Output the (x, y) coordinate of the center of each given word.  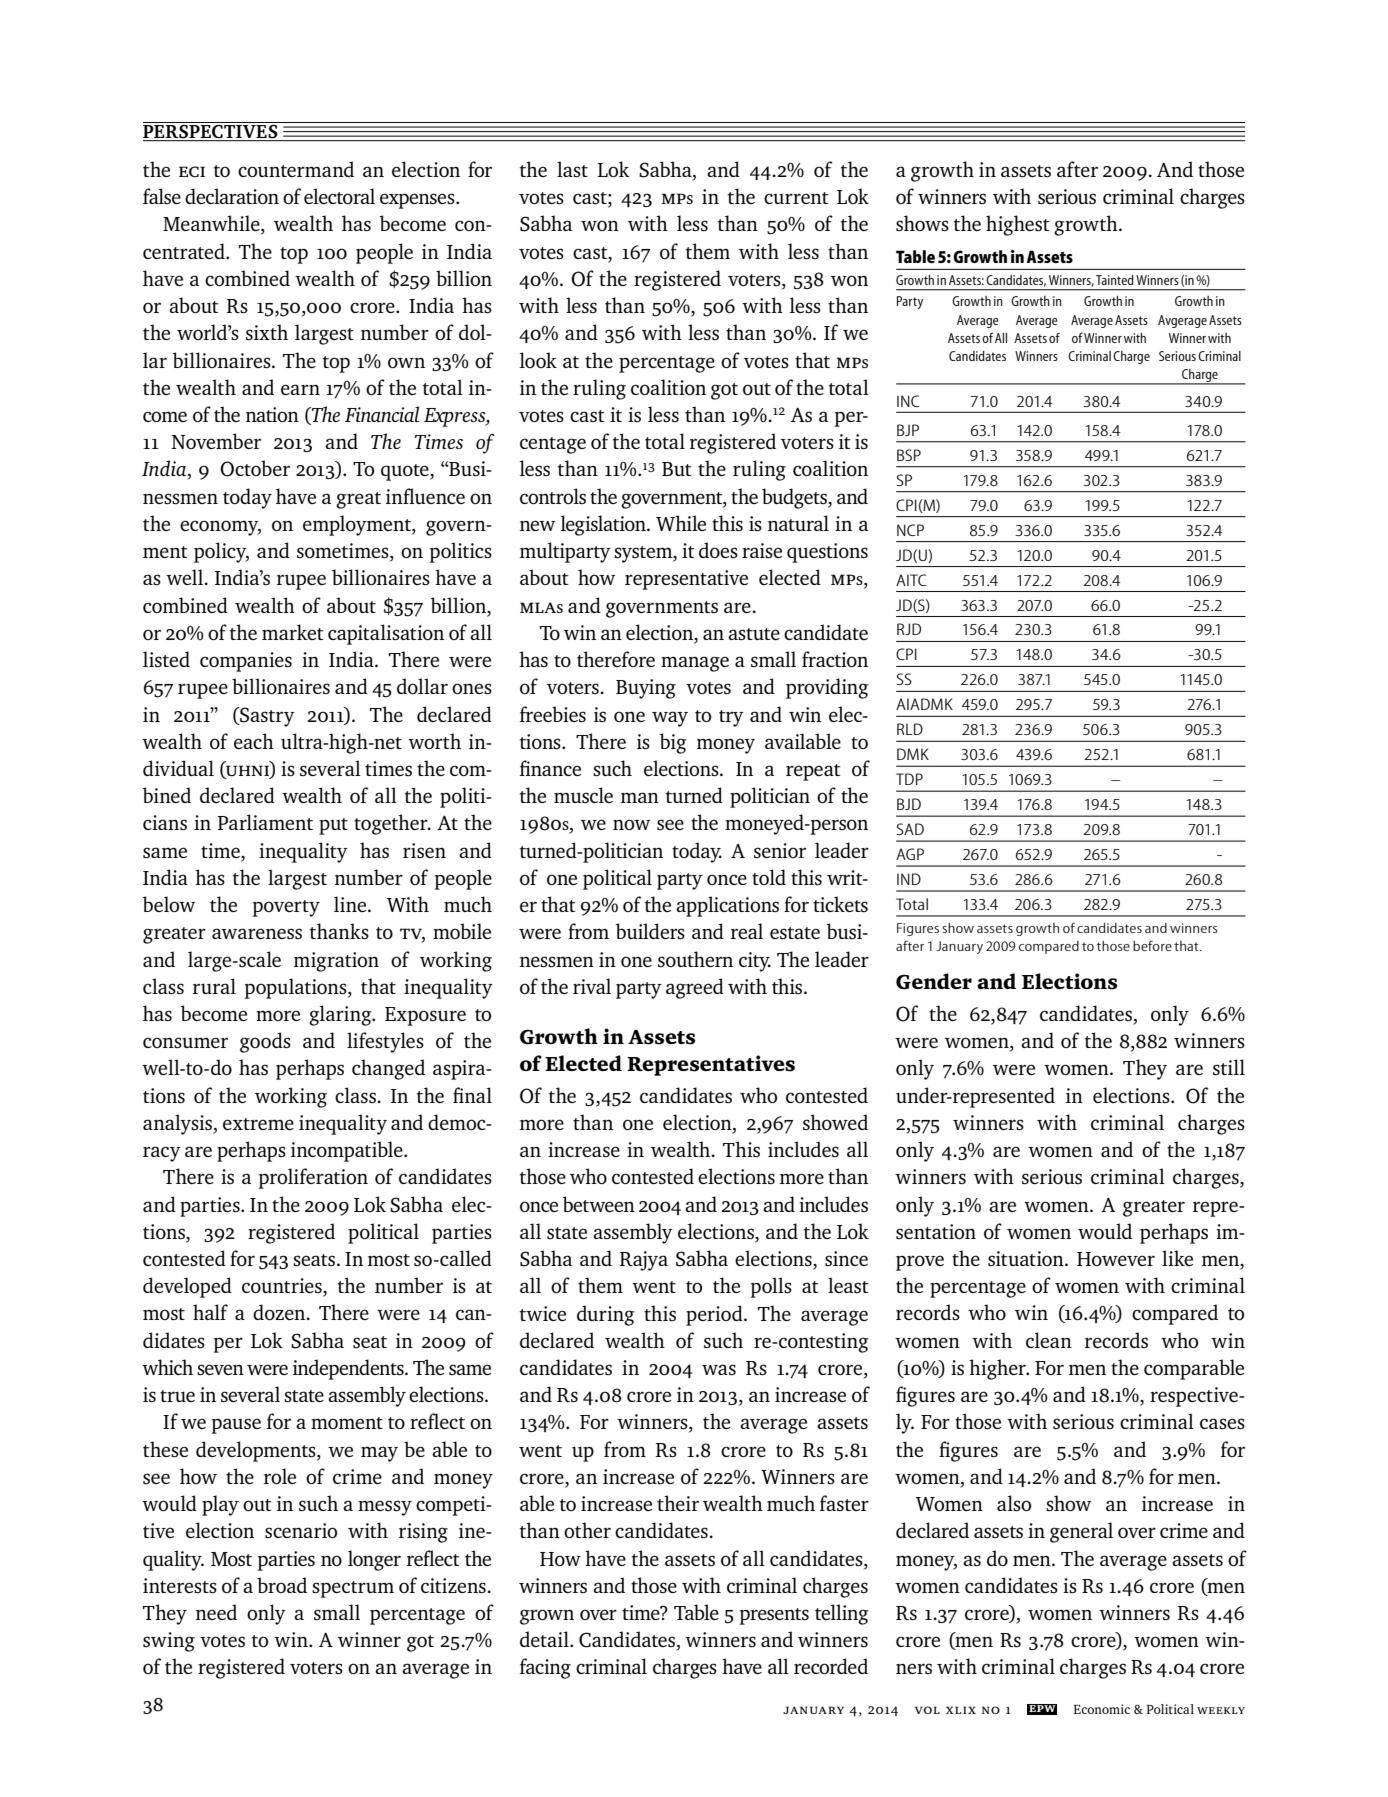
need (216, 1612)
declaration (232, 196)
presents (774, 1616)
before (1152, 945)
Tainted (1115, 280)
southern (695, 959)
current (796, 198)
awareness (257, 933)
